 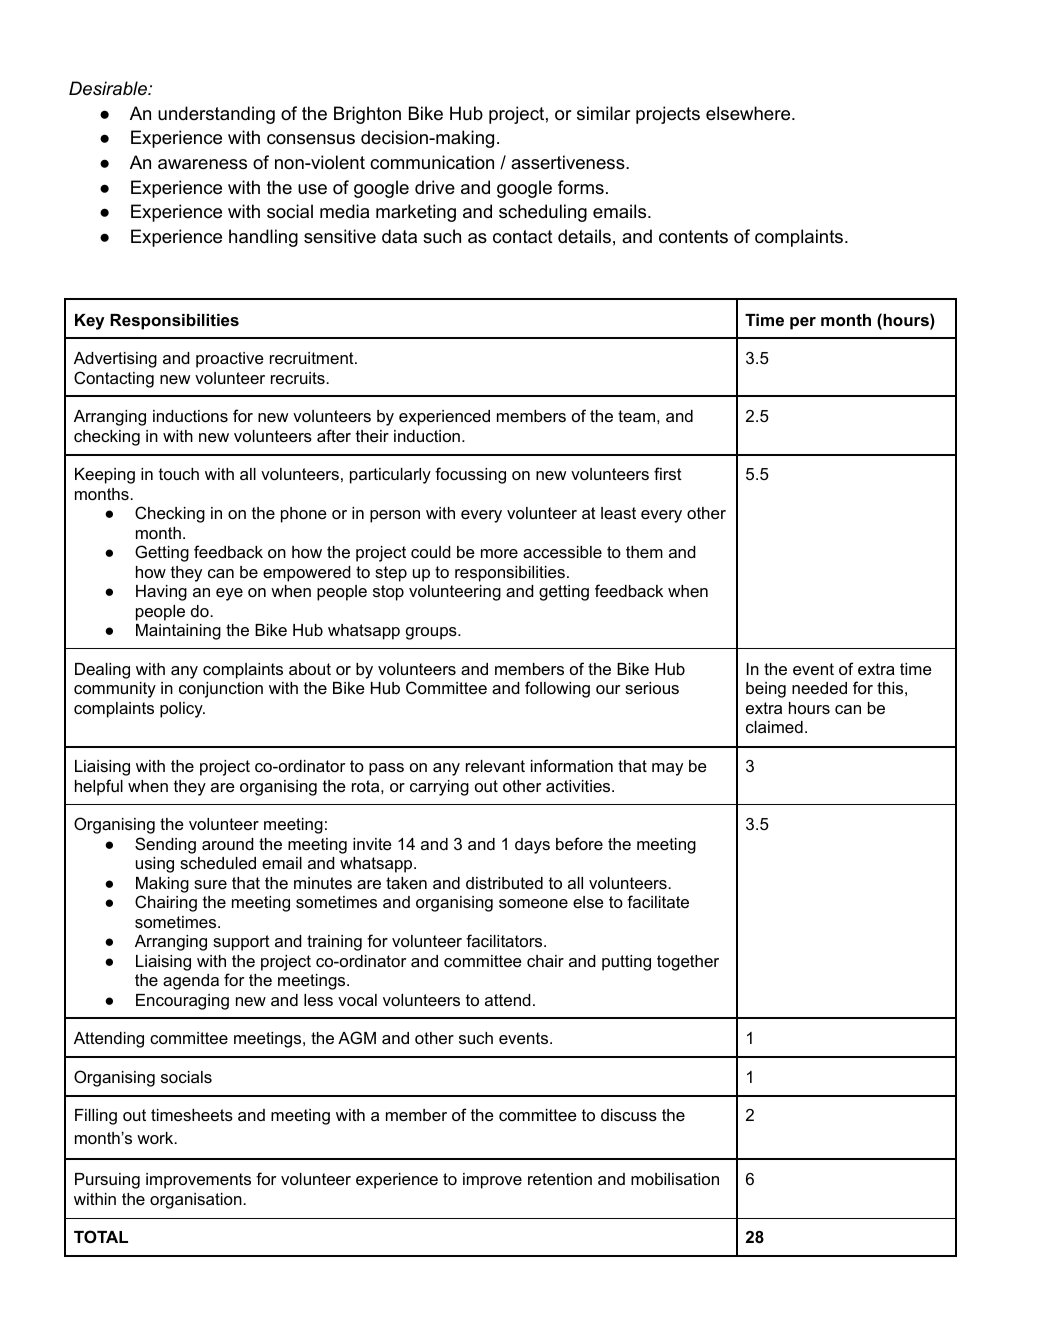 What do you see at coordinates (216, 115) in the screenshot?
I see `understanding` at bounding box center [216, 115].
